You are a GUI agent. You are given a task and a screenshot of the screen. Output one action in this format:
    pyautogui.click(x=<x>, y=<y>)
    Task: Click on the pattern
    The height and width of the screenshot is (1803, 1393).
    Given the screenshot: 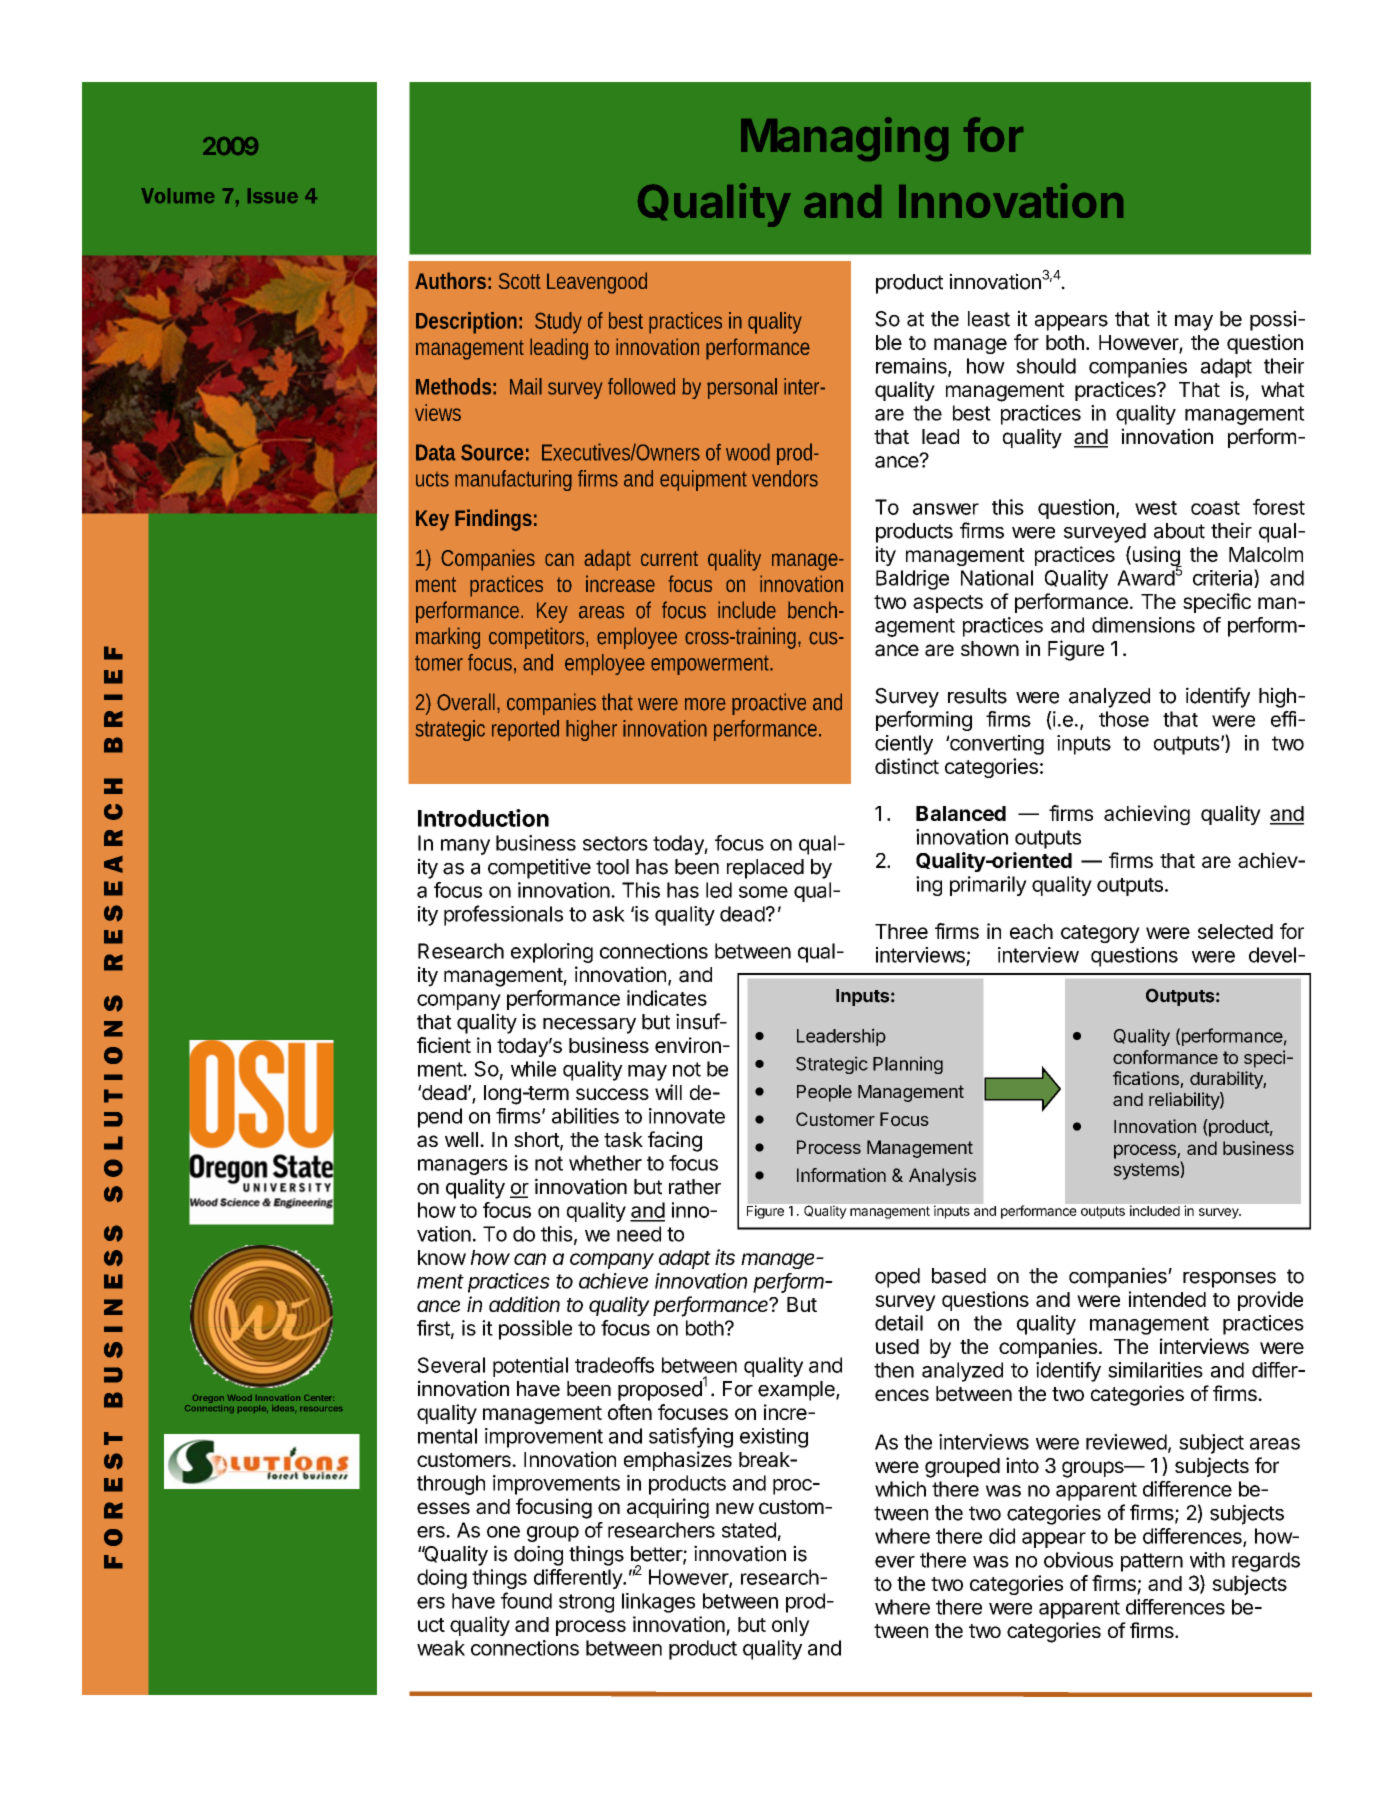 What is the action you would take?
    pyautogui.click(x=1152, y=1562)
